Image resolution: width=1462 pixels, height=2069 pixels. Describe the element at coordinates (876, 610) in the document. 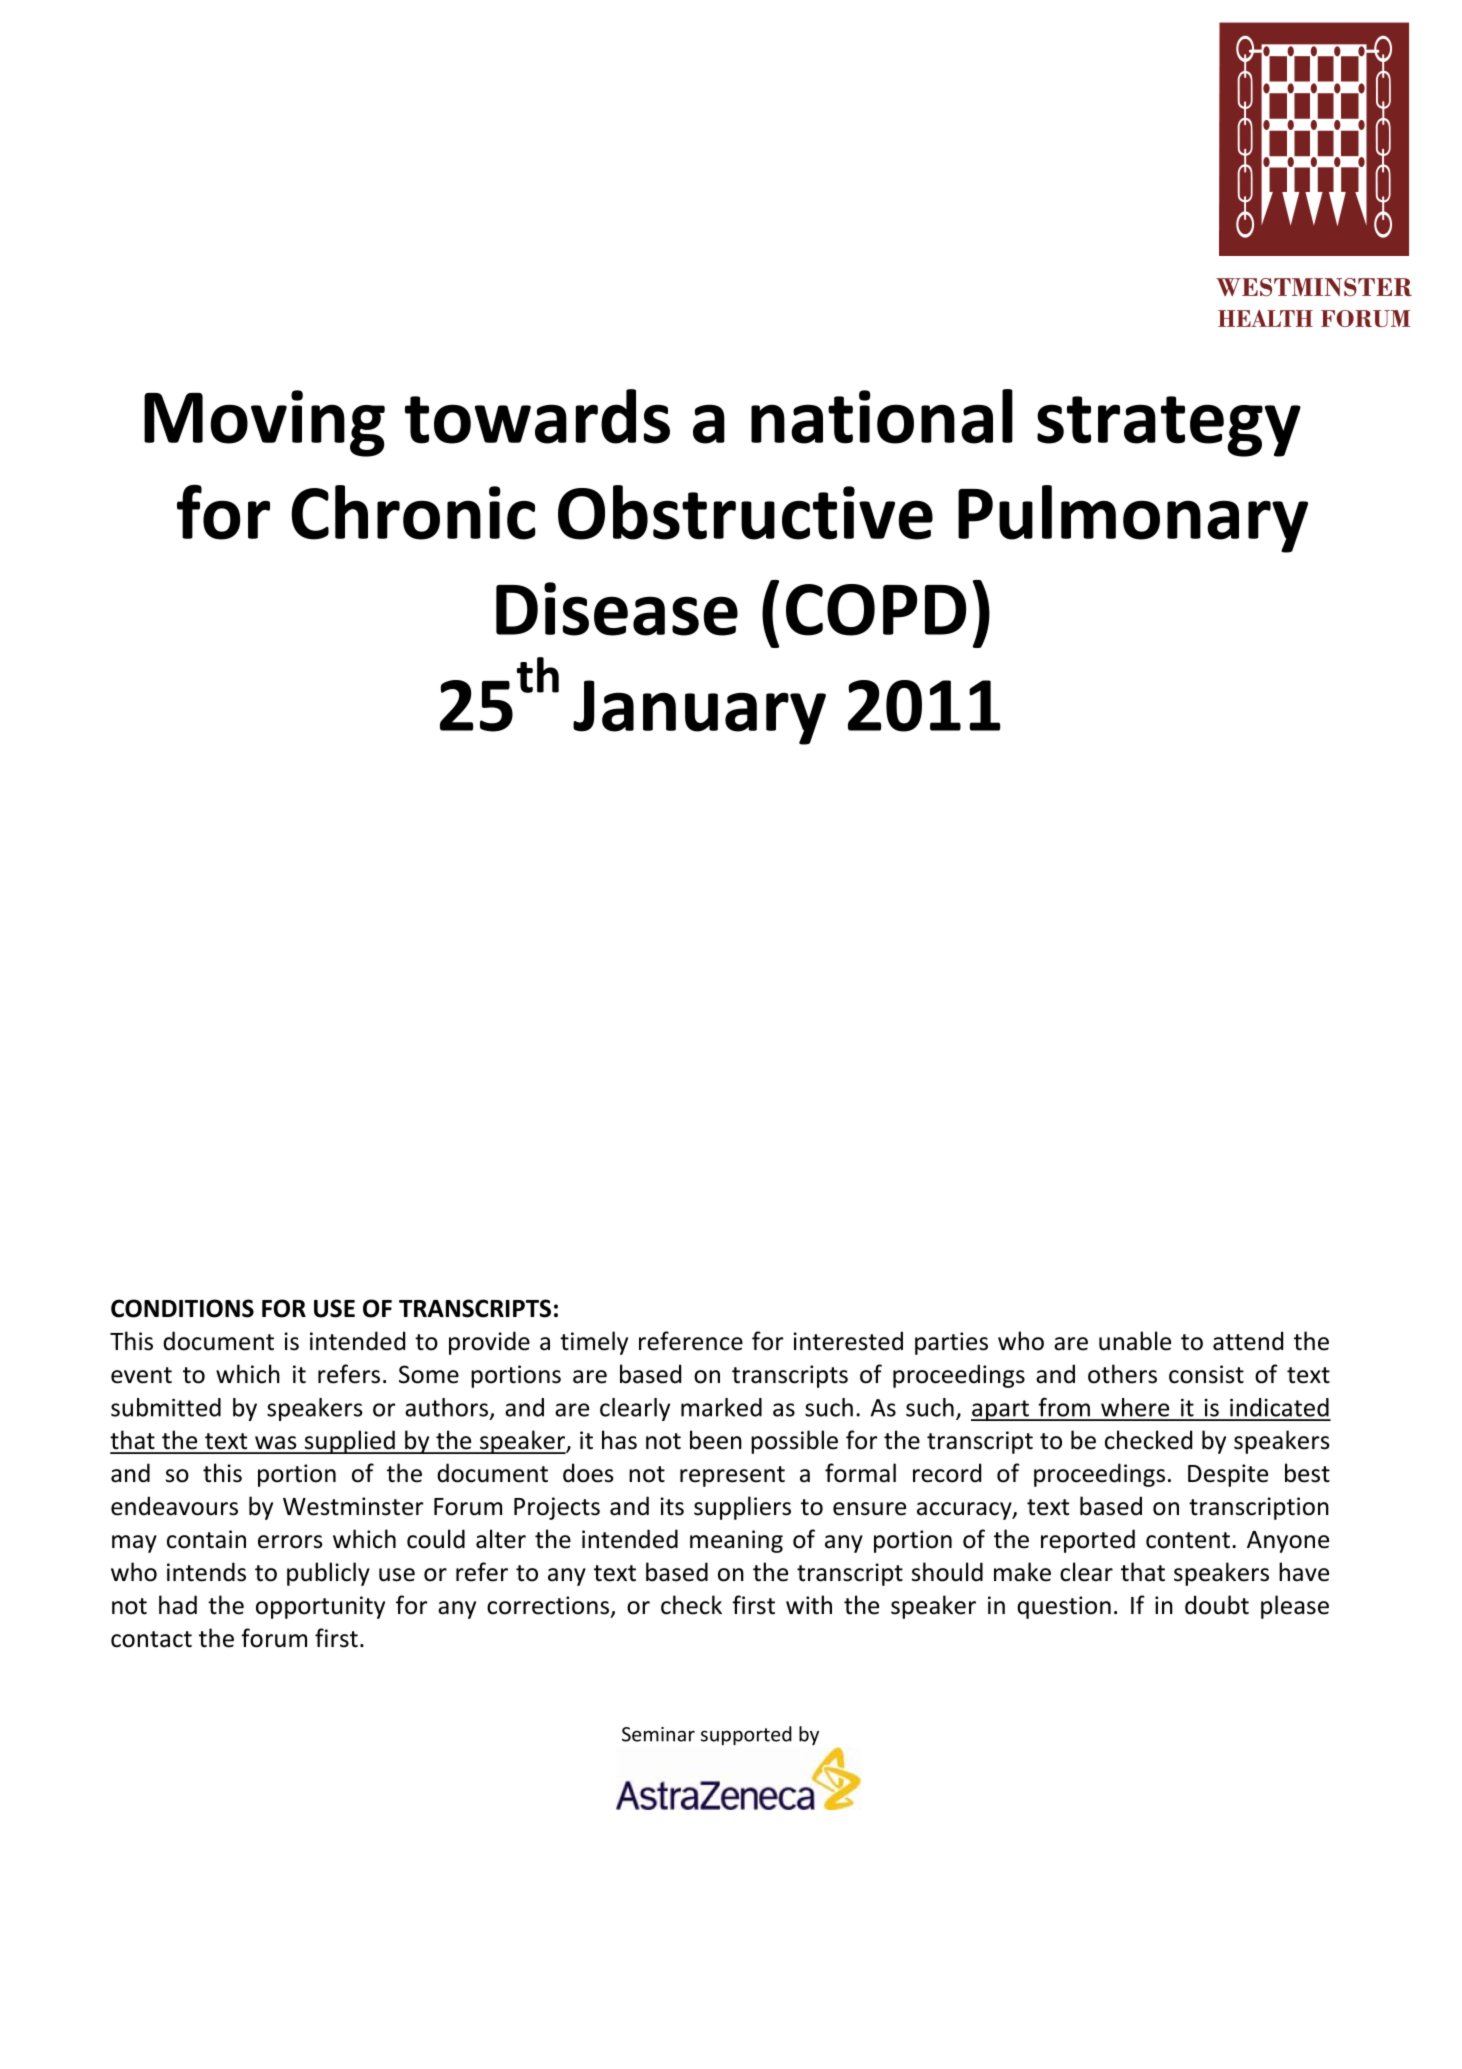

I see `COPD` at that location.
